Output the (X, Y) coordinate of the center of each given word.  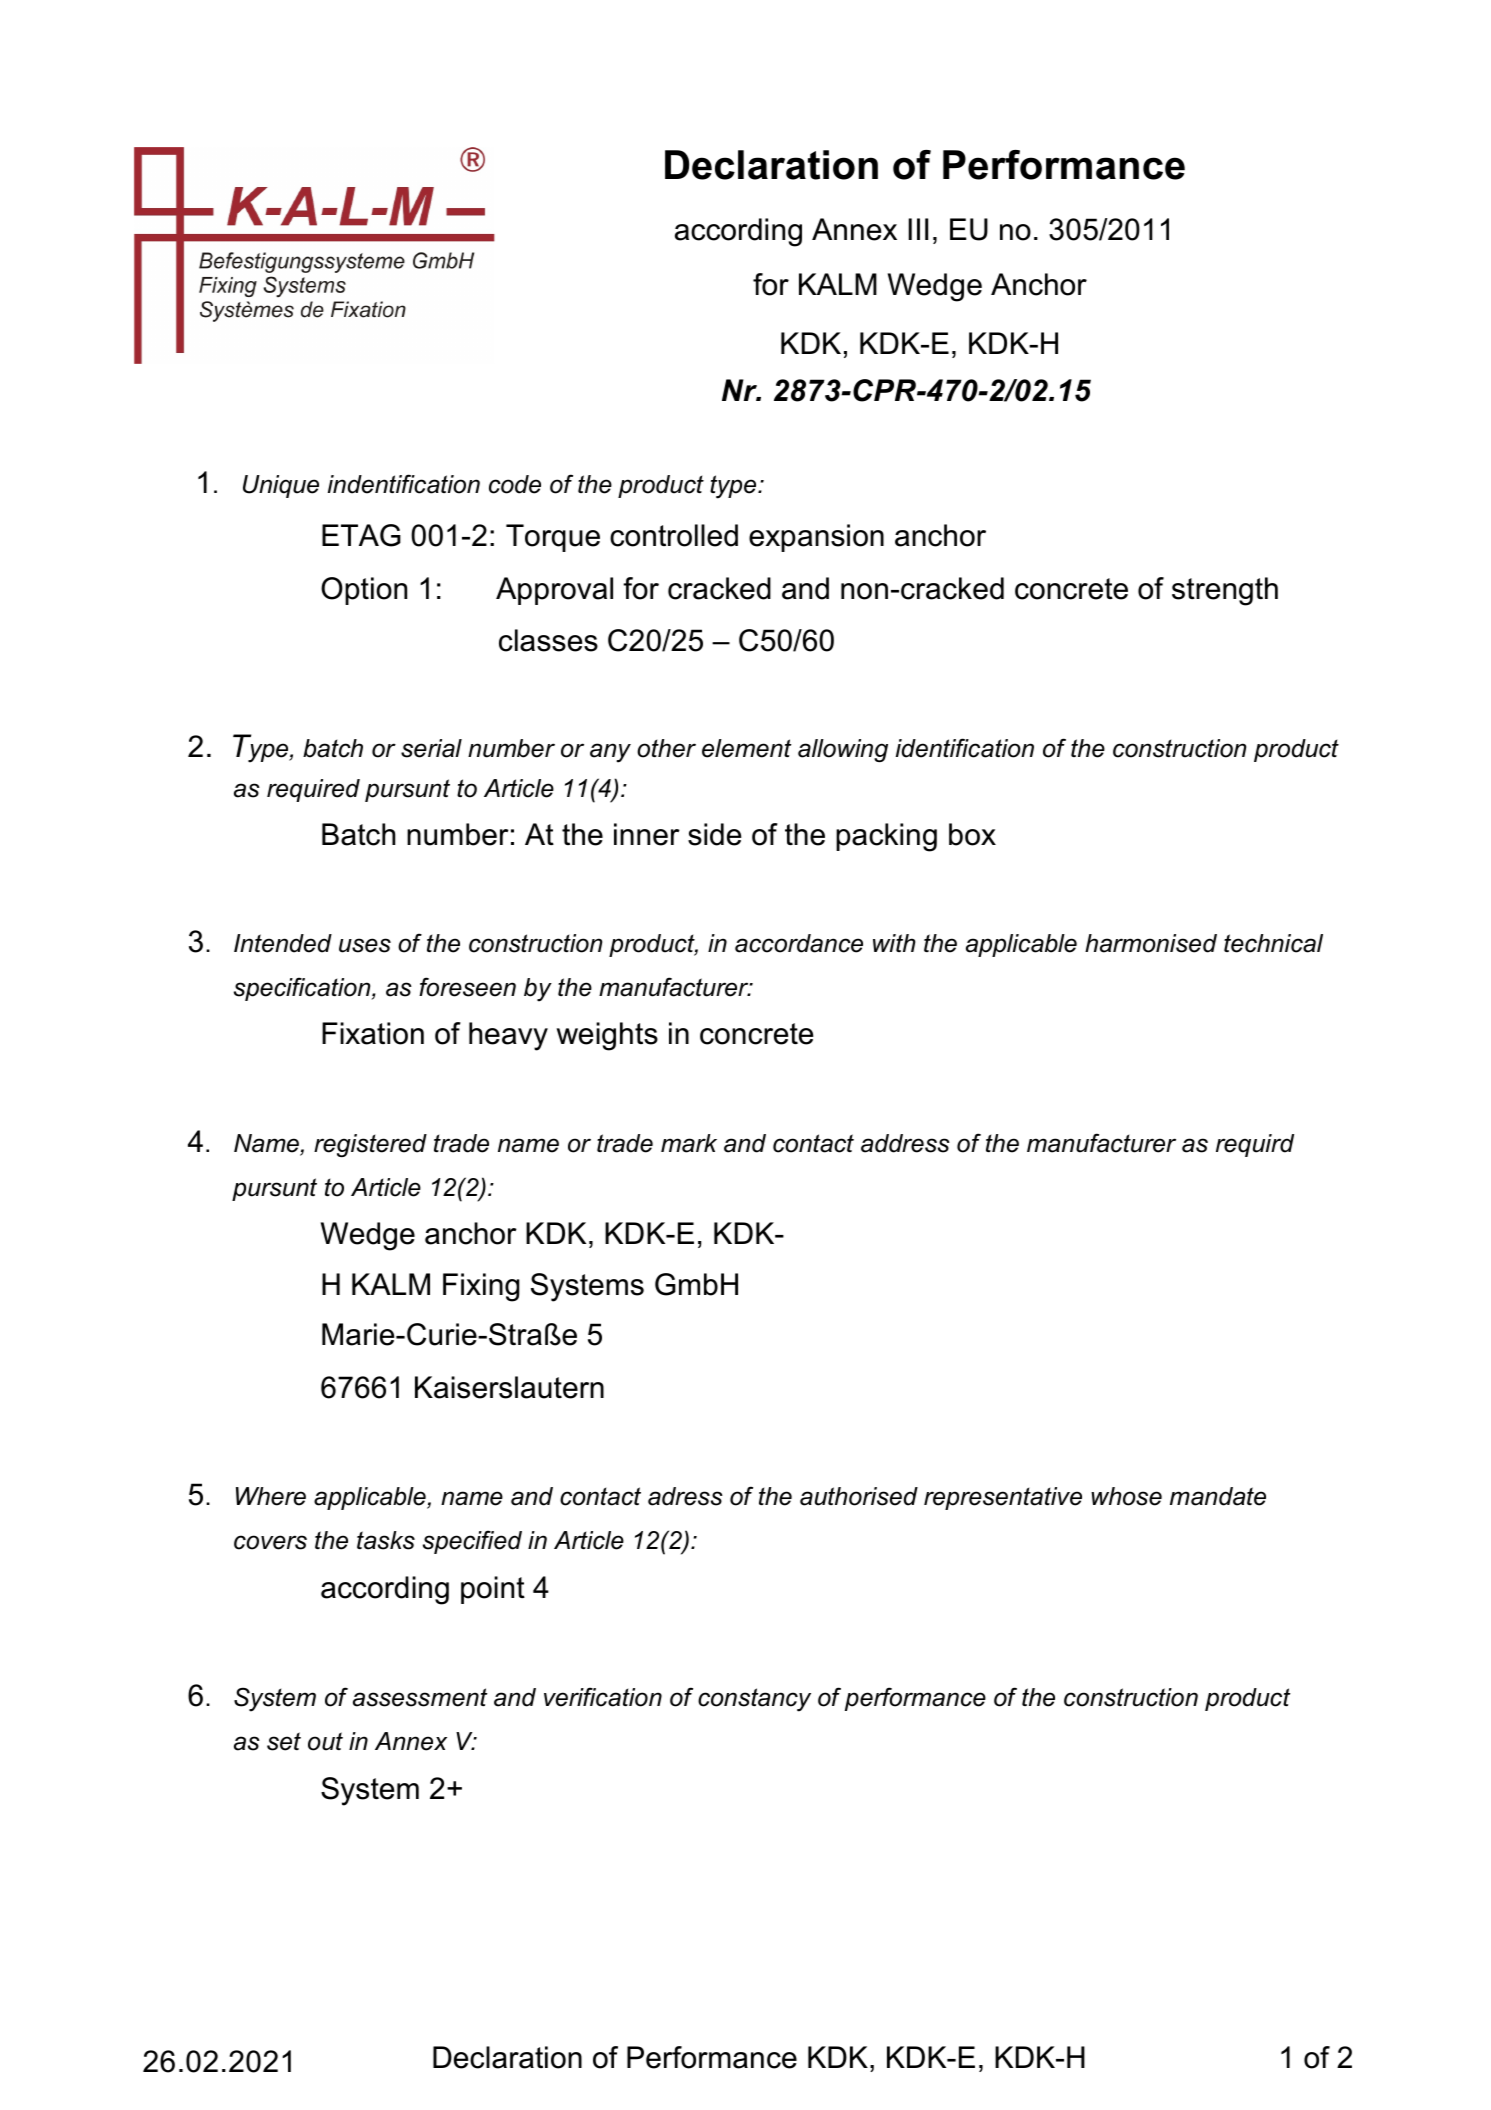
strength (1225, 591)
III (918, 229)
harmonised (1151, 943)
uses (365, 945)
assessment (420, 1697)
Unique (281, 486)
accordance (799, 943)
